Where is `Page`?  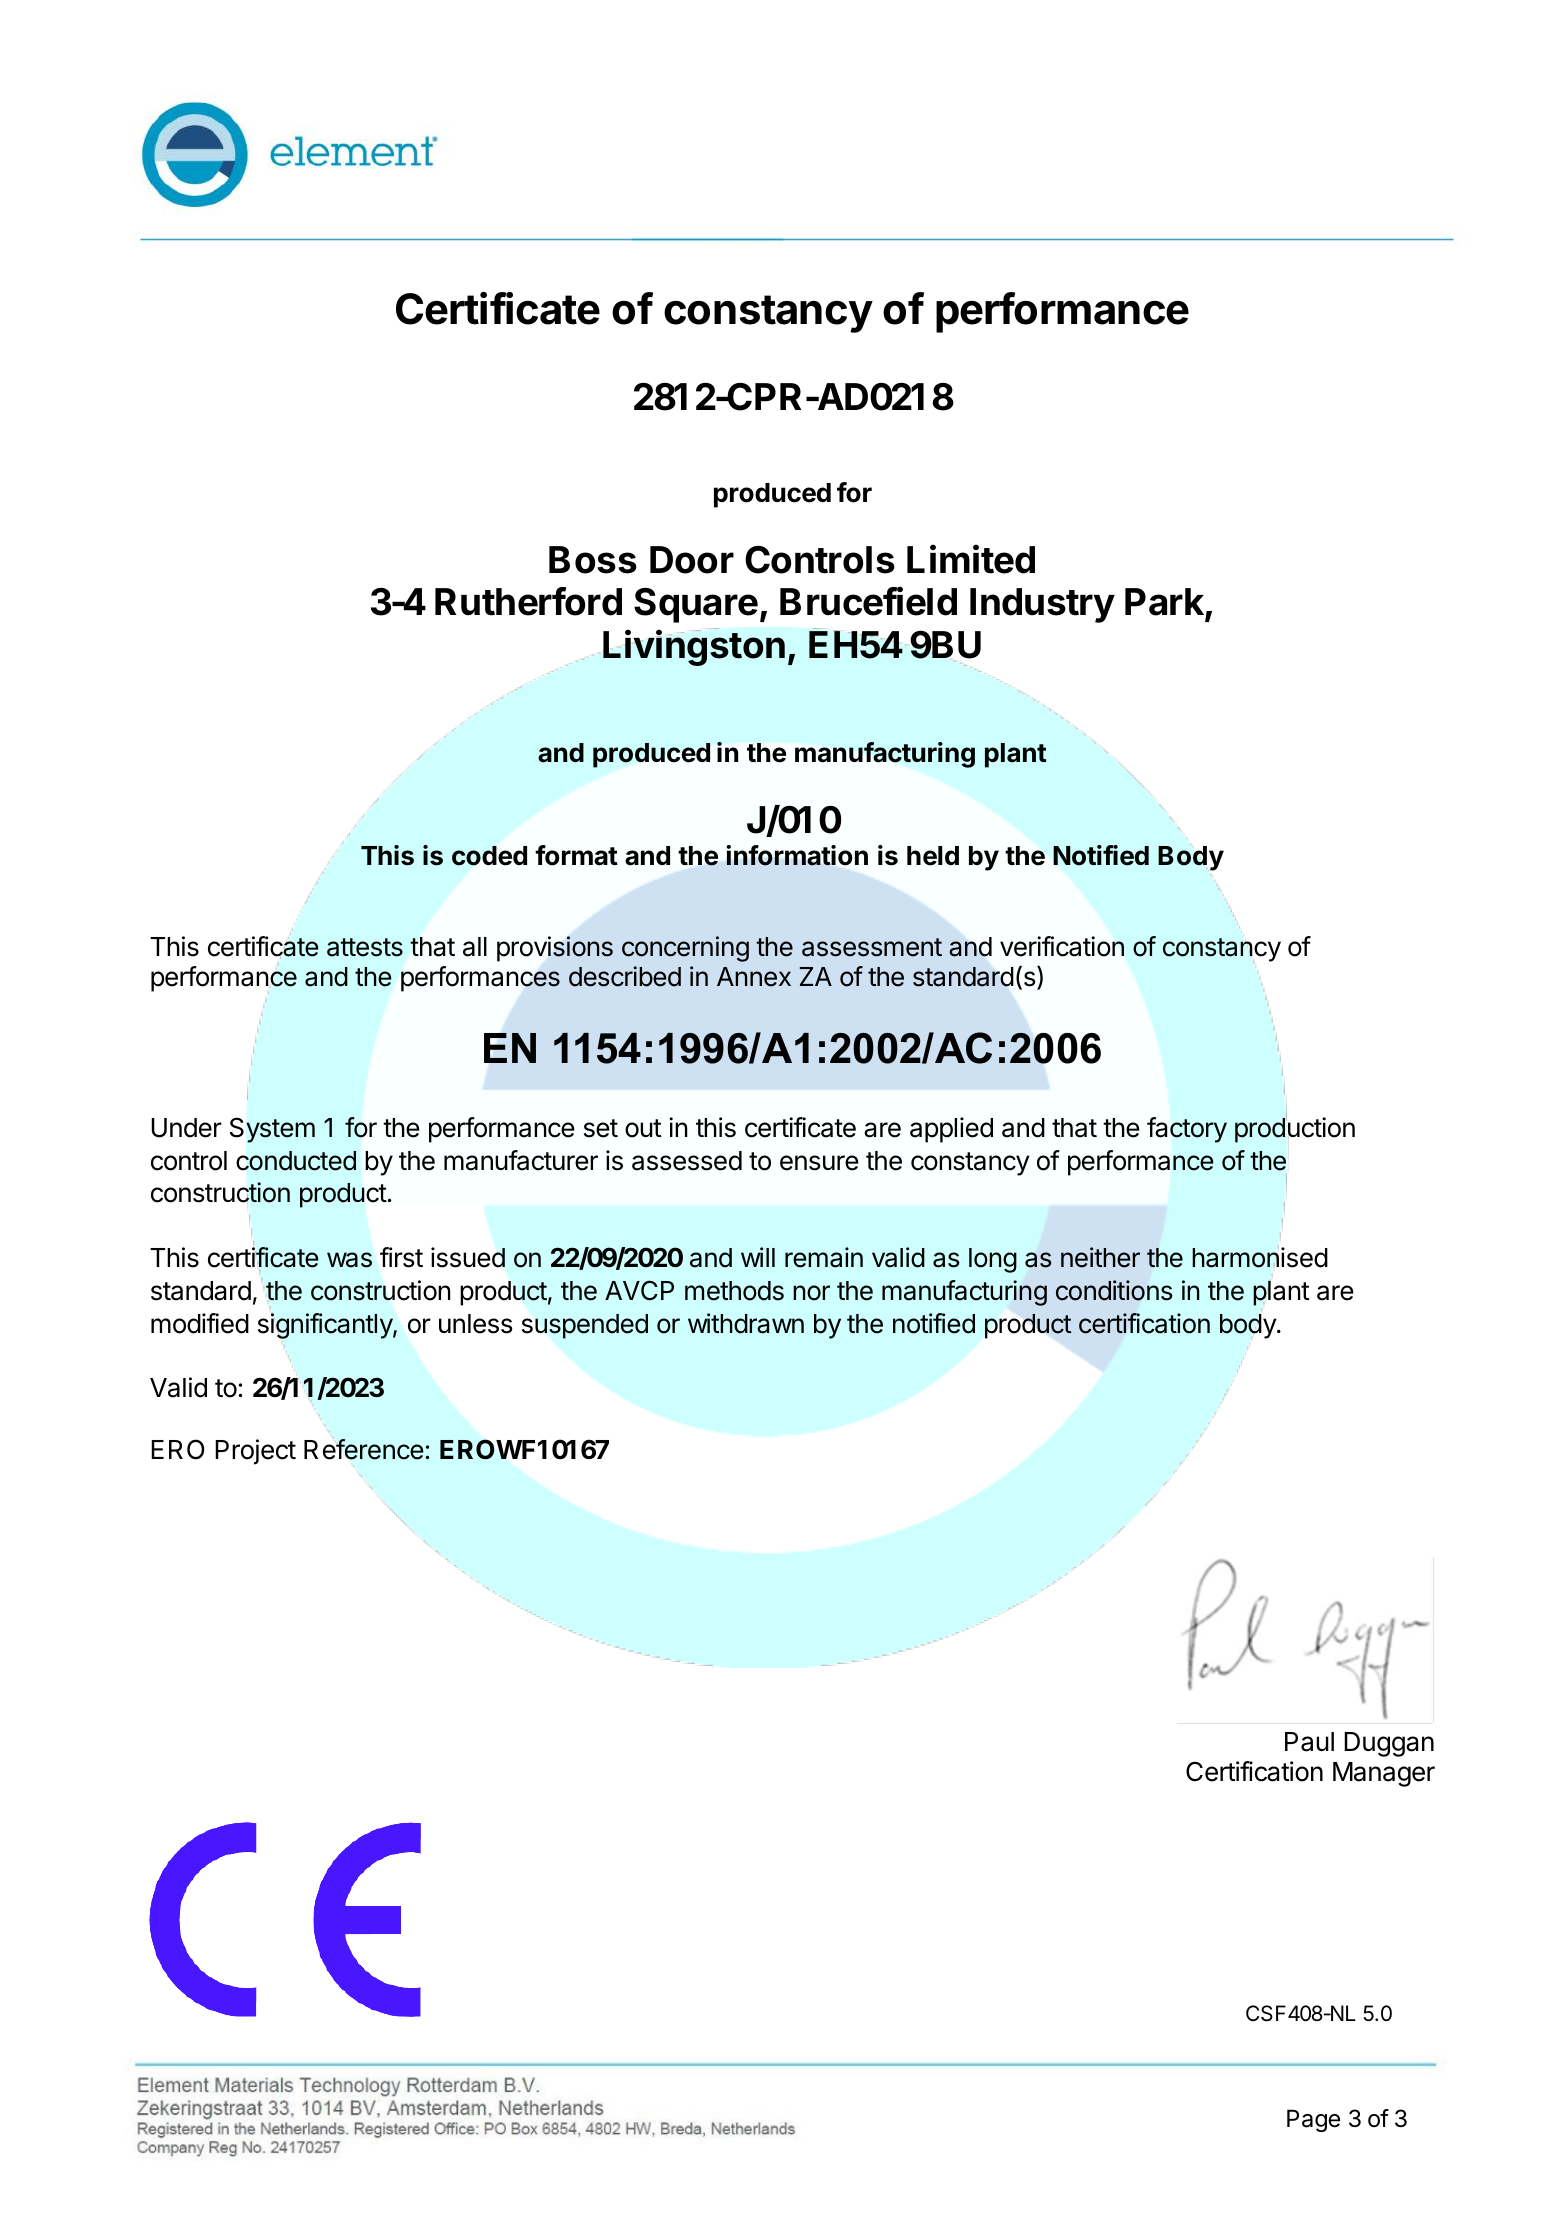
Page is located at coordinates (1313, 2120).
